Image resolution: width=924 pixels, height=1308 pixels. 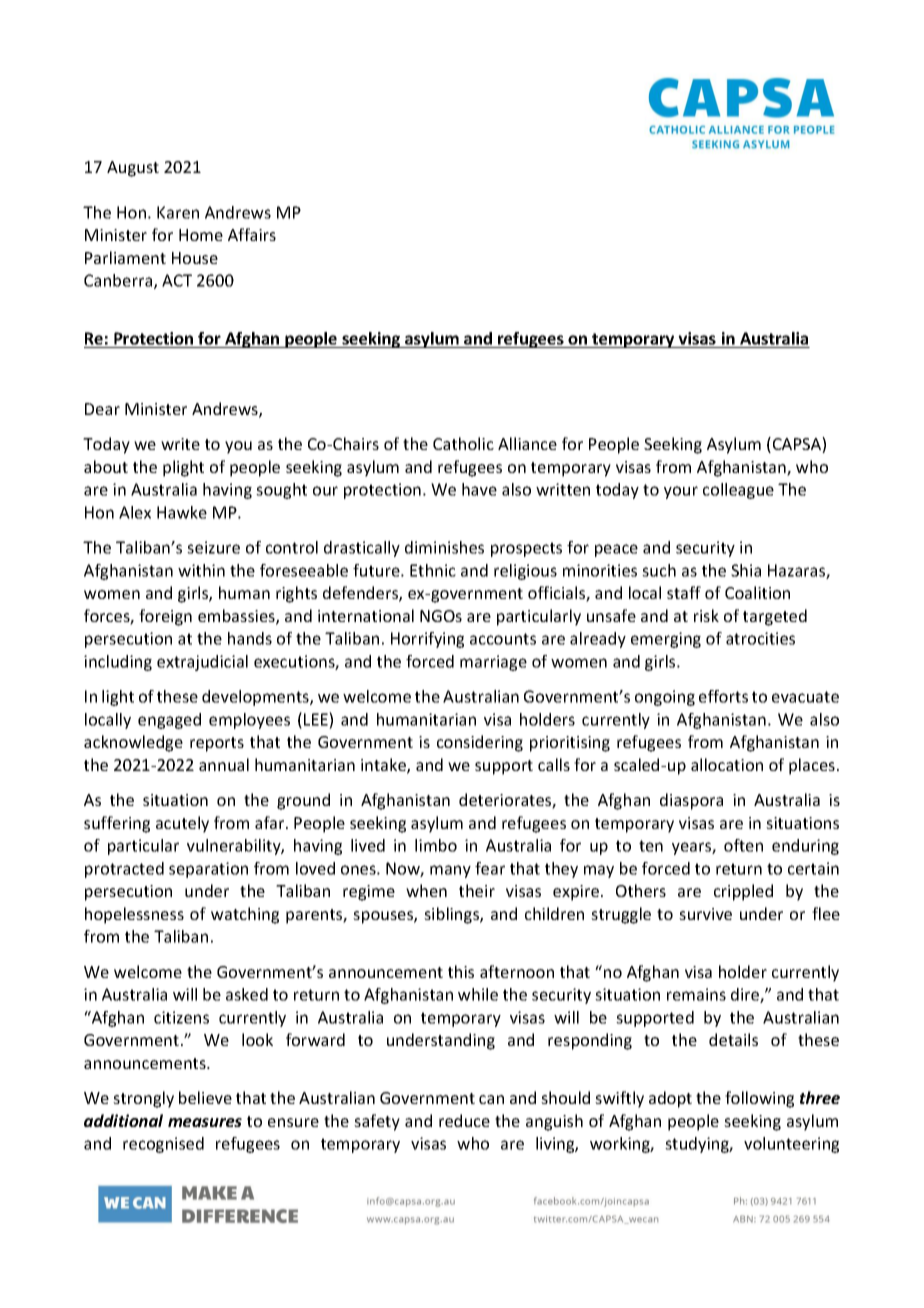 I want to click on following, so click(x=759, y=1099).
